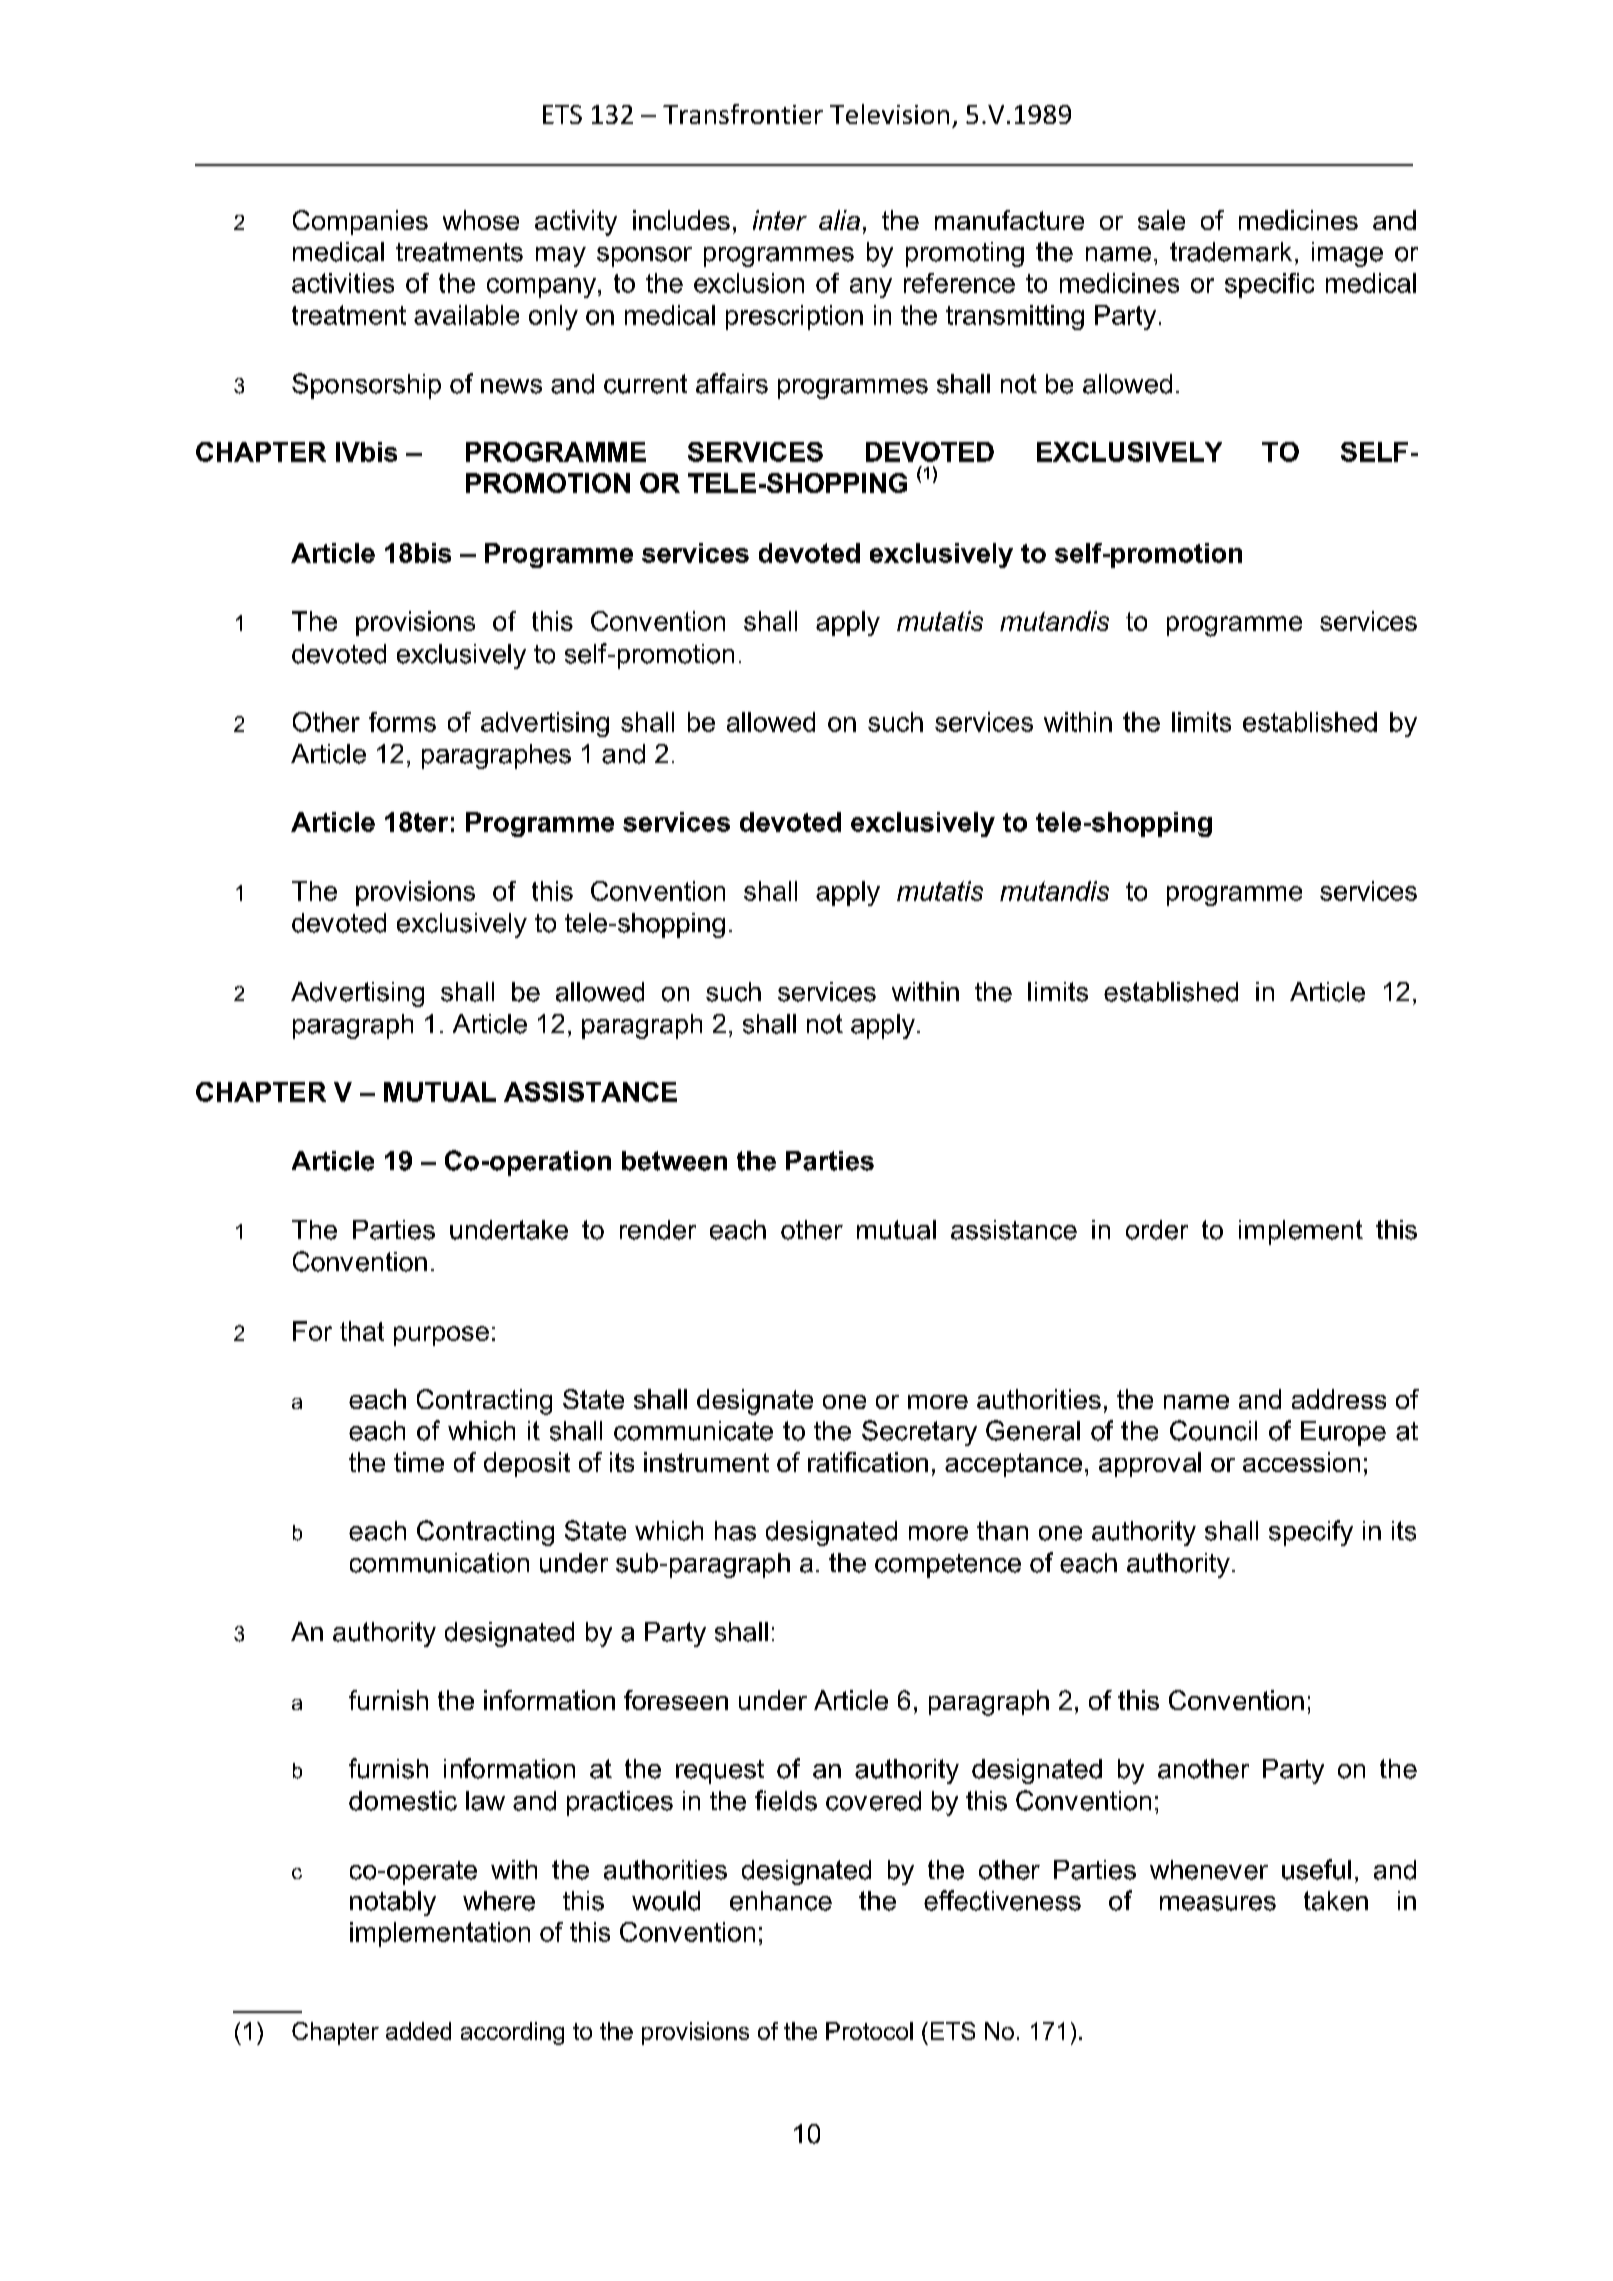  What do you see at coordinates (839, 220) in the screenshot?
I see `alia` at bounding box center [839, 220].
